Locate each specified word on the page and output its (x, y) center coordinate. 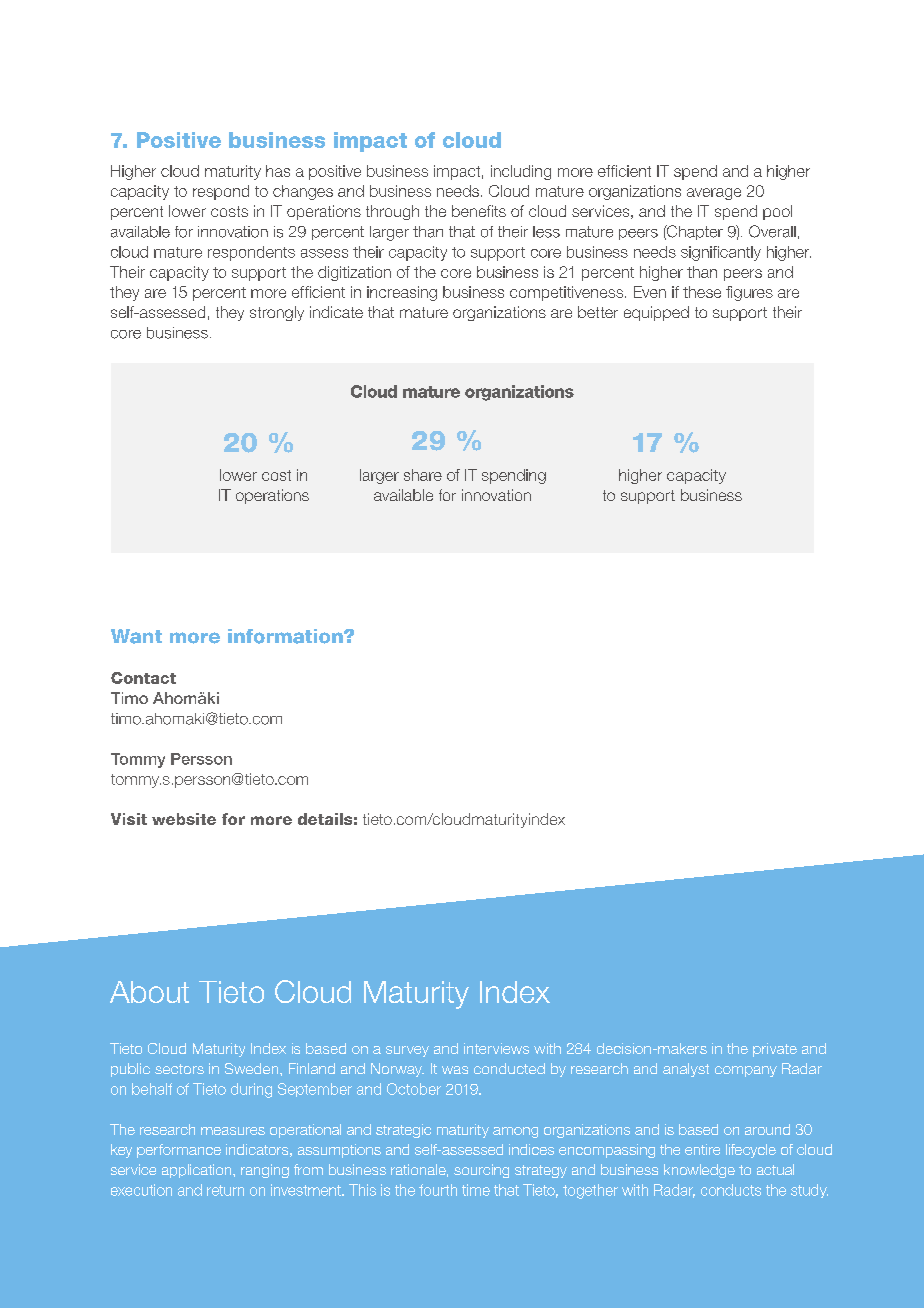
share (423, 475)
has (278, 171)
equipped (656, 313)
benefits (479, 211)
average (714, 194)
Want (136, 636)
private (775, 1050)
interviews (496, 1048)
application (198, 1171)
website (184, 819)
